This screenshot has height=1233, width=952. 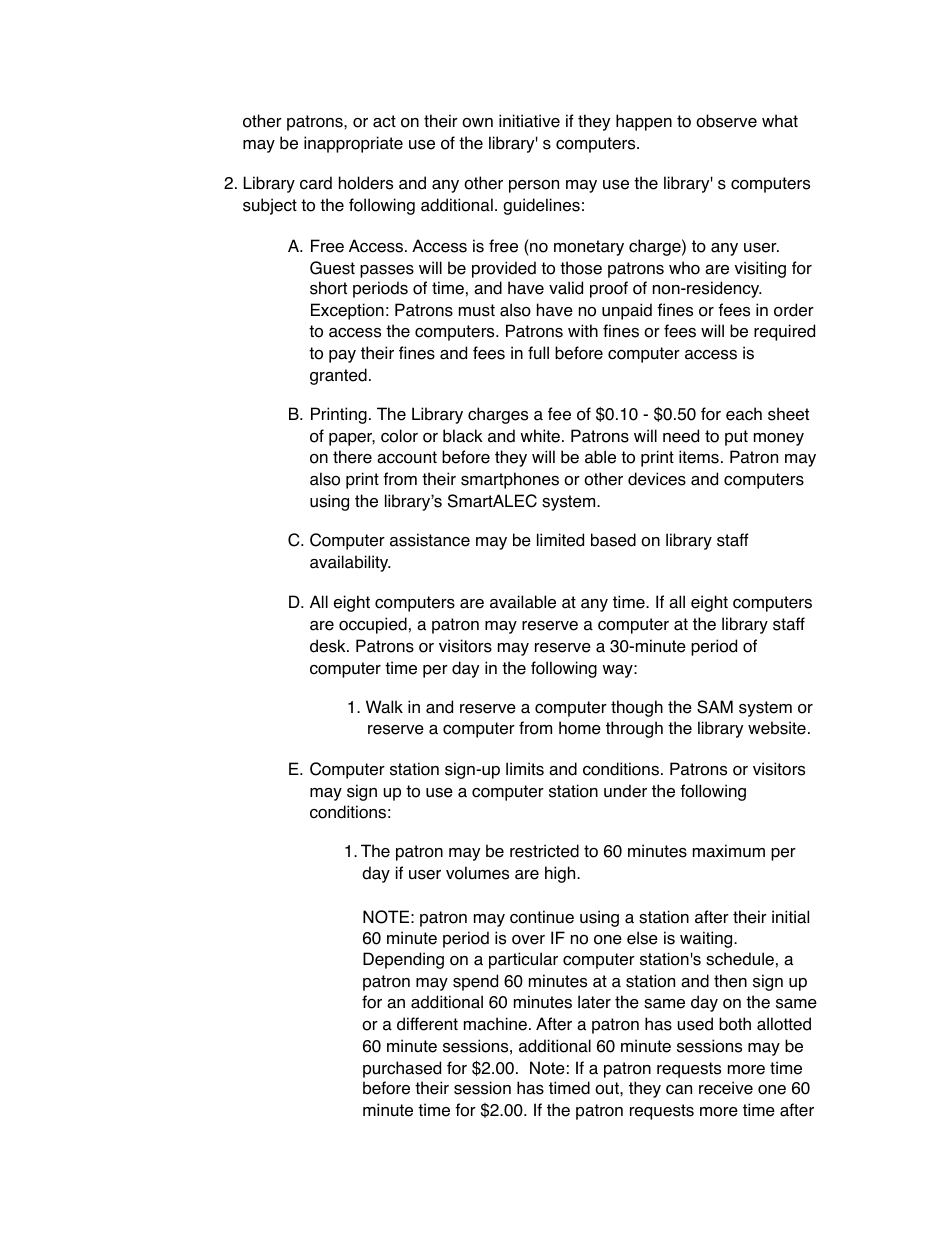 What do you see at coordinates (495, 1024) in the screenshot?
I see `machine` at bounding box center [495, 1024].
